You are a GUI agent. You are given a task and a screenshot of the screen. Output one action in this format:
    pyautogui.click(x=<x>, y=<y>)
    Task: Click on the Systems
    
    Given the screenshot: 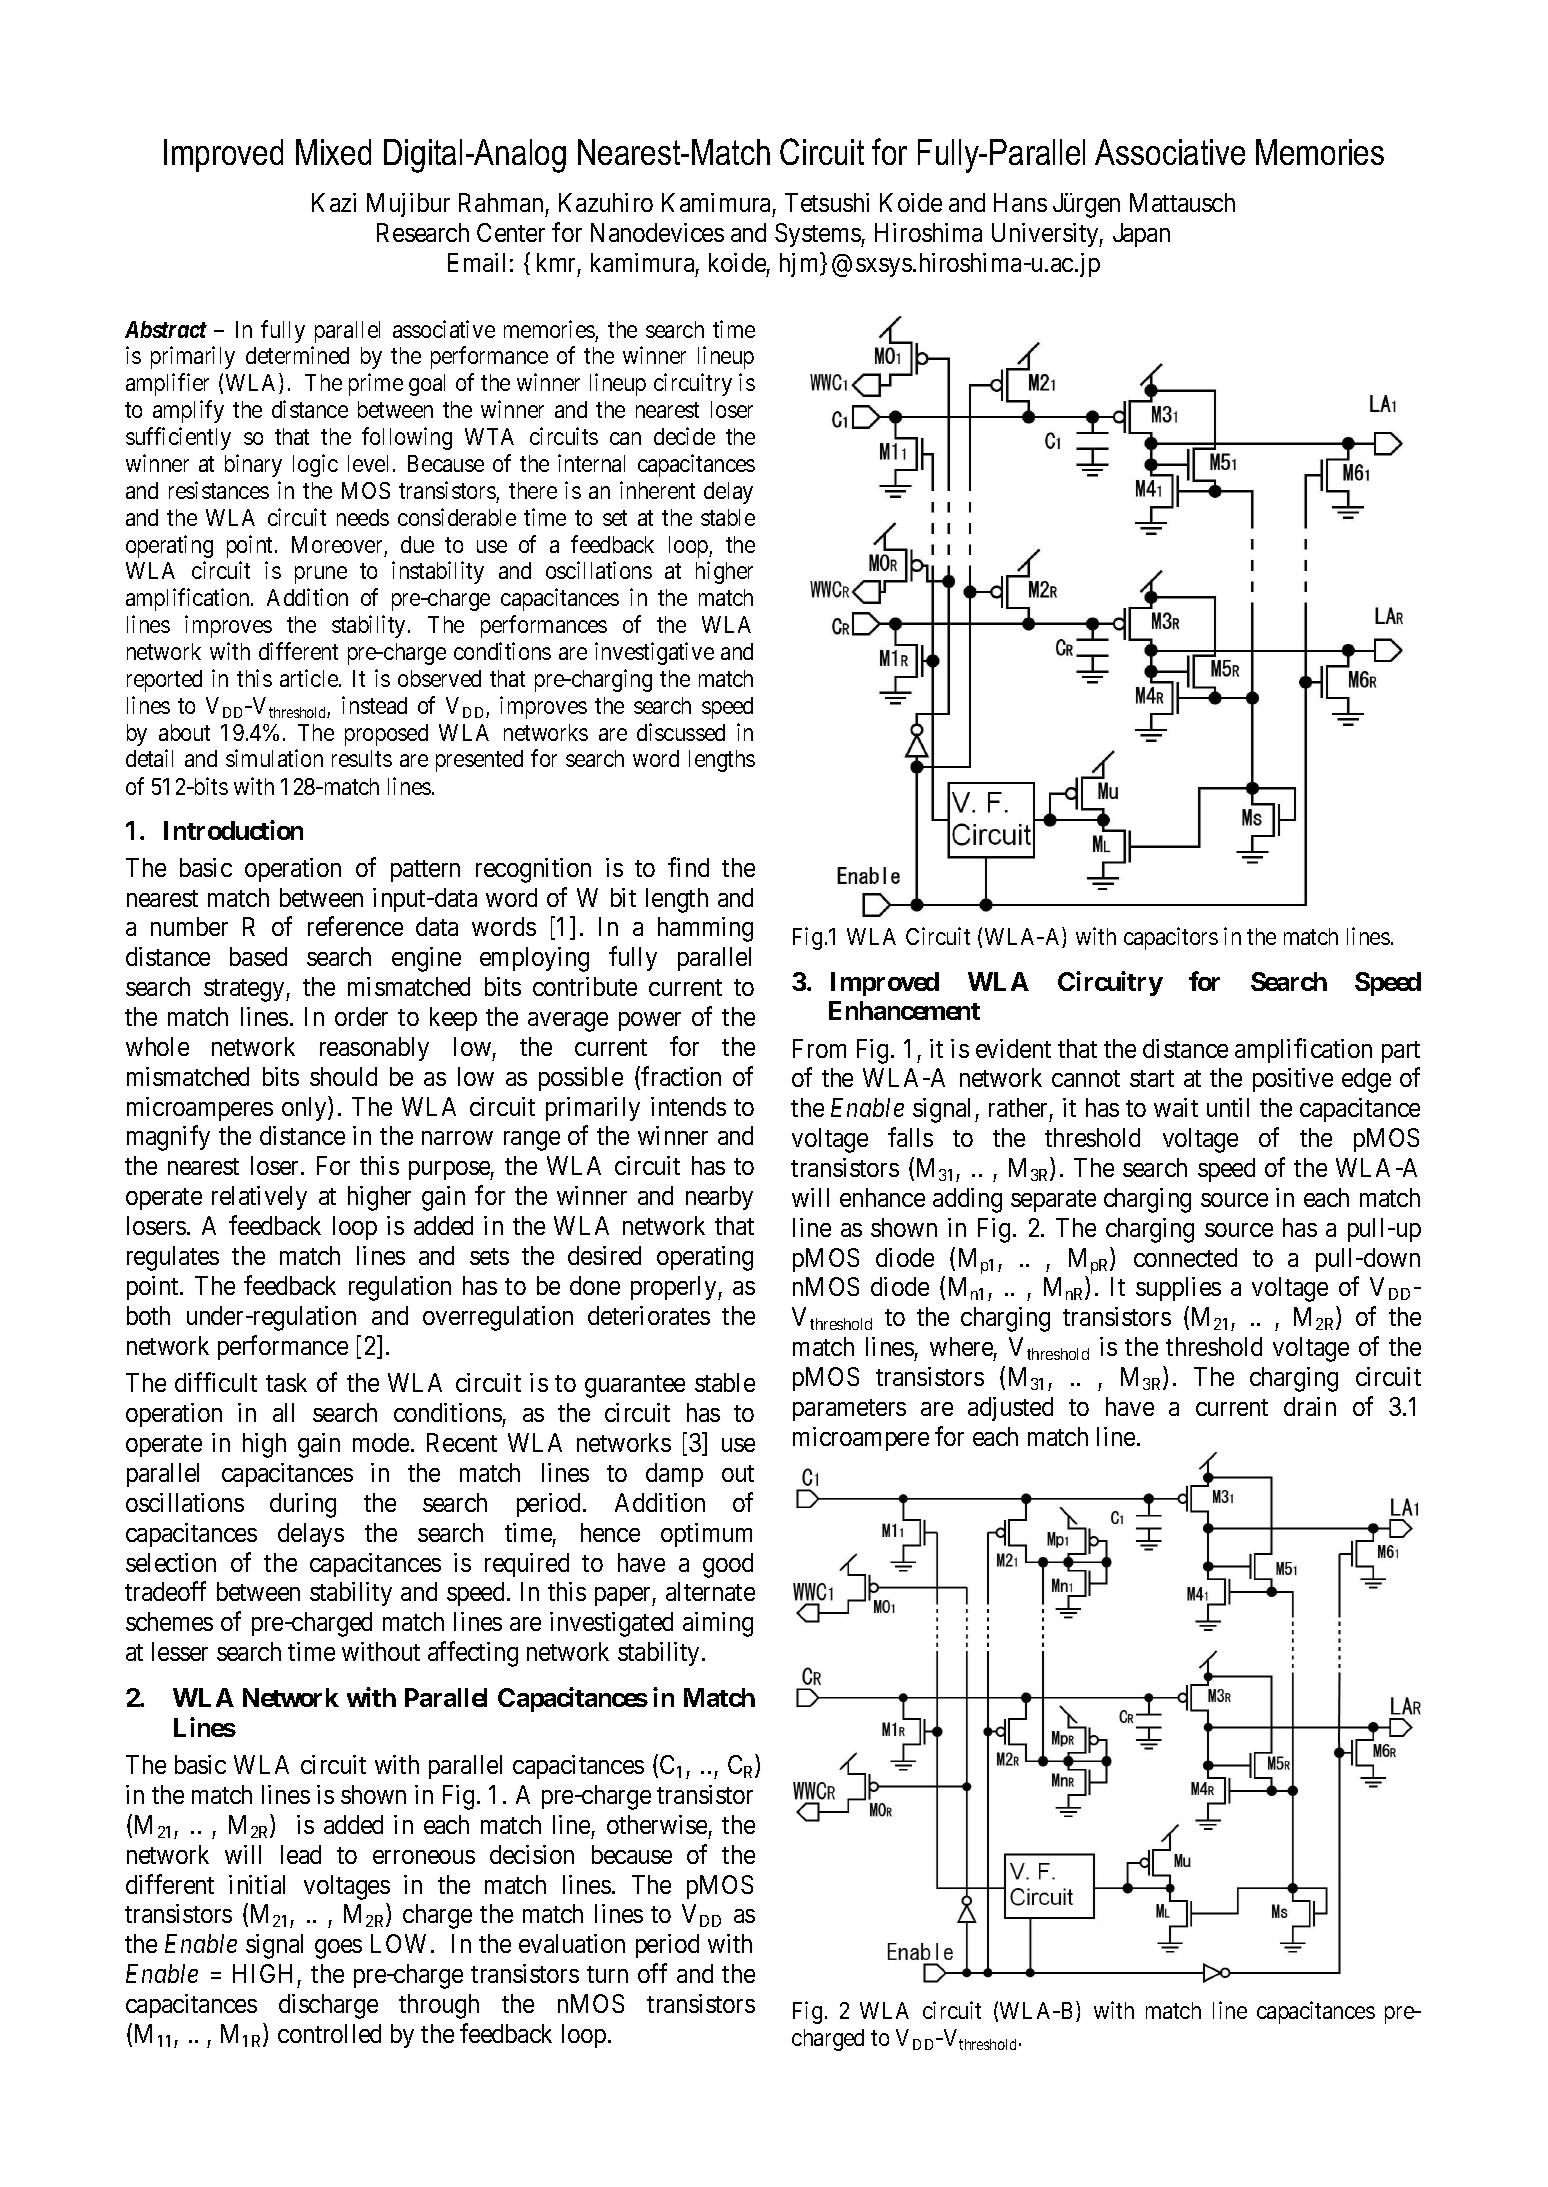 What is the action you would take?
    pyautogui.click(x=818, y=235)
